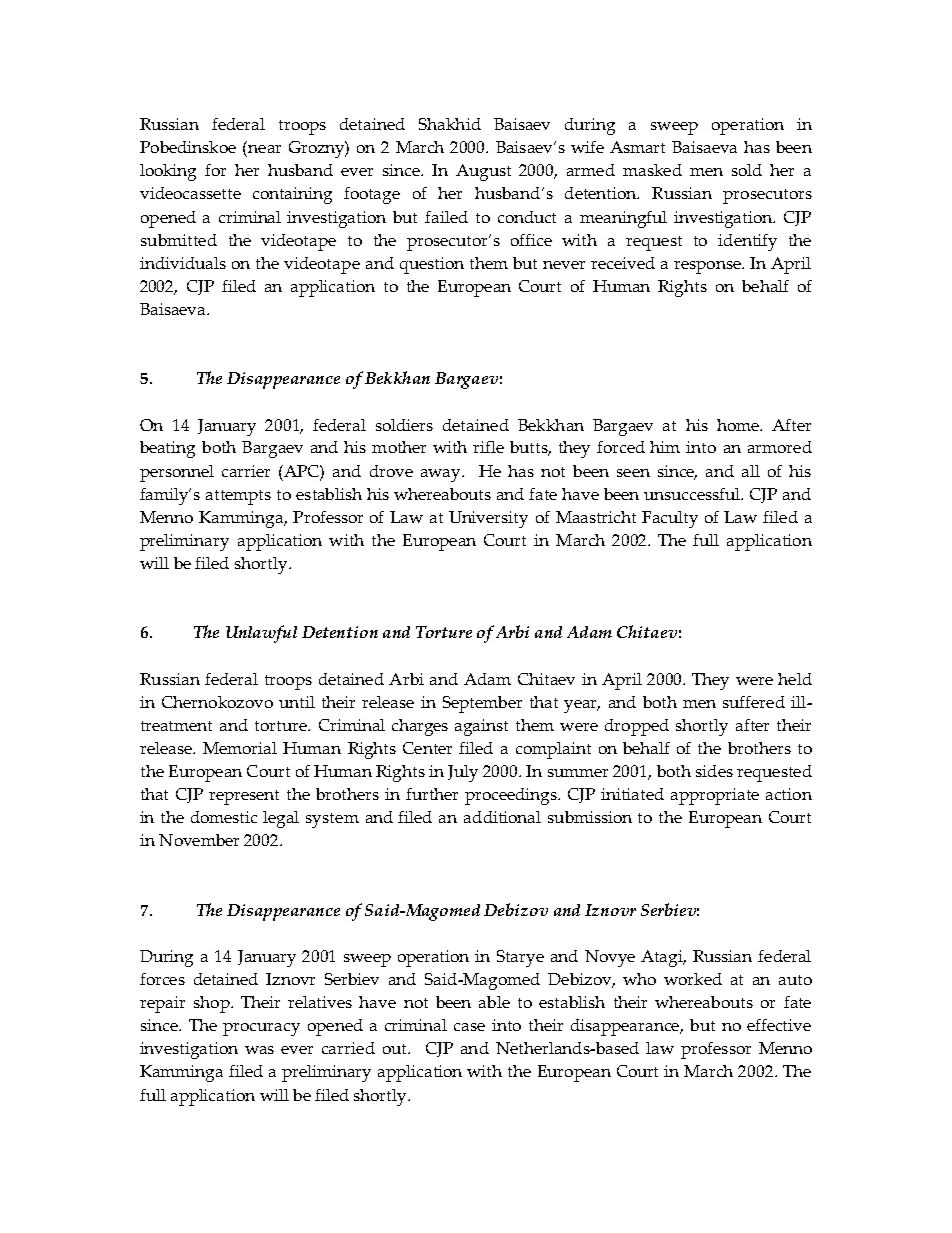  I want to click on against, so click(481, 727).
